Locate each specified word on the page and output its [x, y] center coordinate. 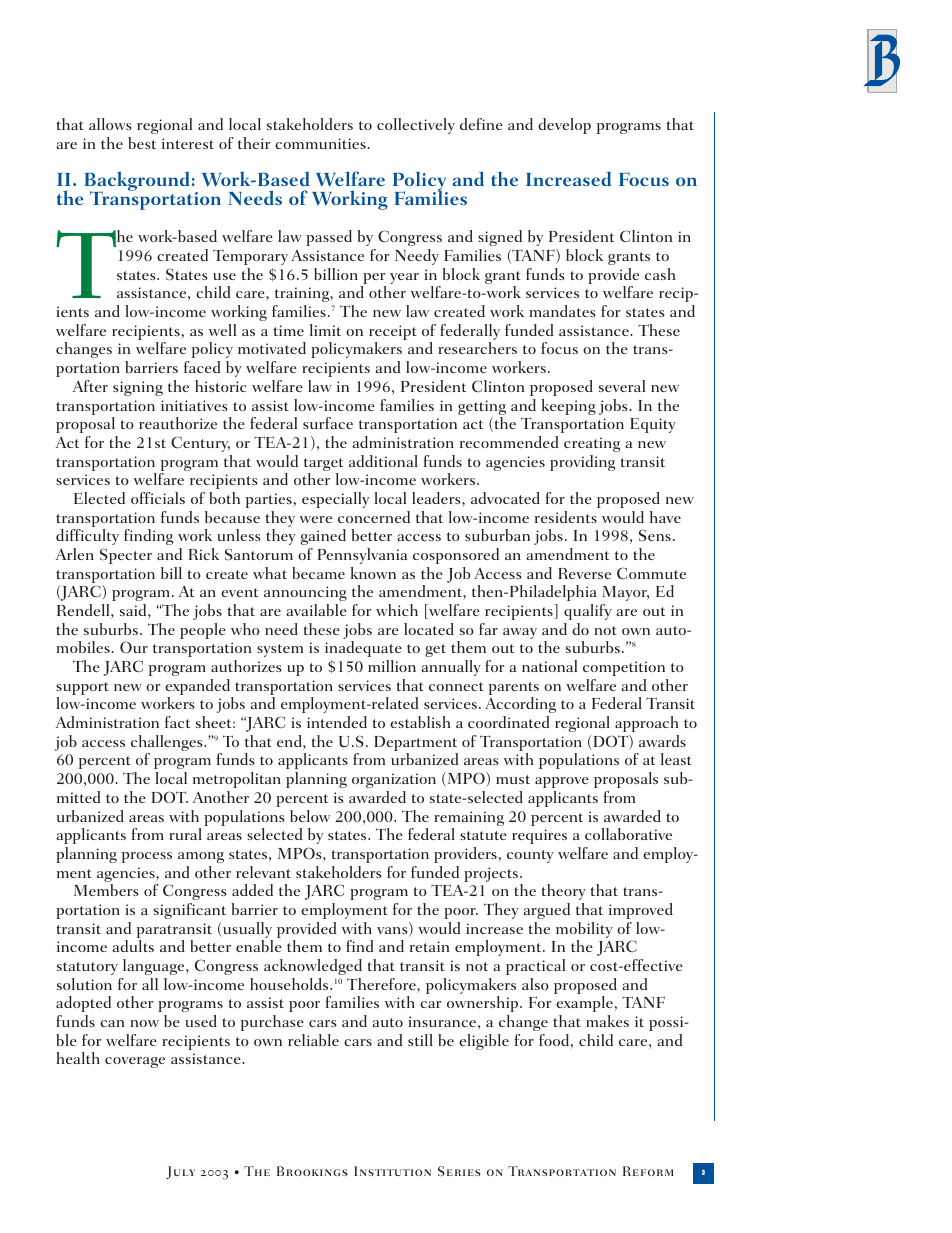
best [142, 143]
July [180, 1172]
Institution [392, 1171]
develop [564, 126]
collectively [416, 126]
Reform [648, 1171]
